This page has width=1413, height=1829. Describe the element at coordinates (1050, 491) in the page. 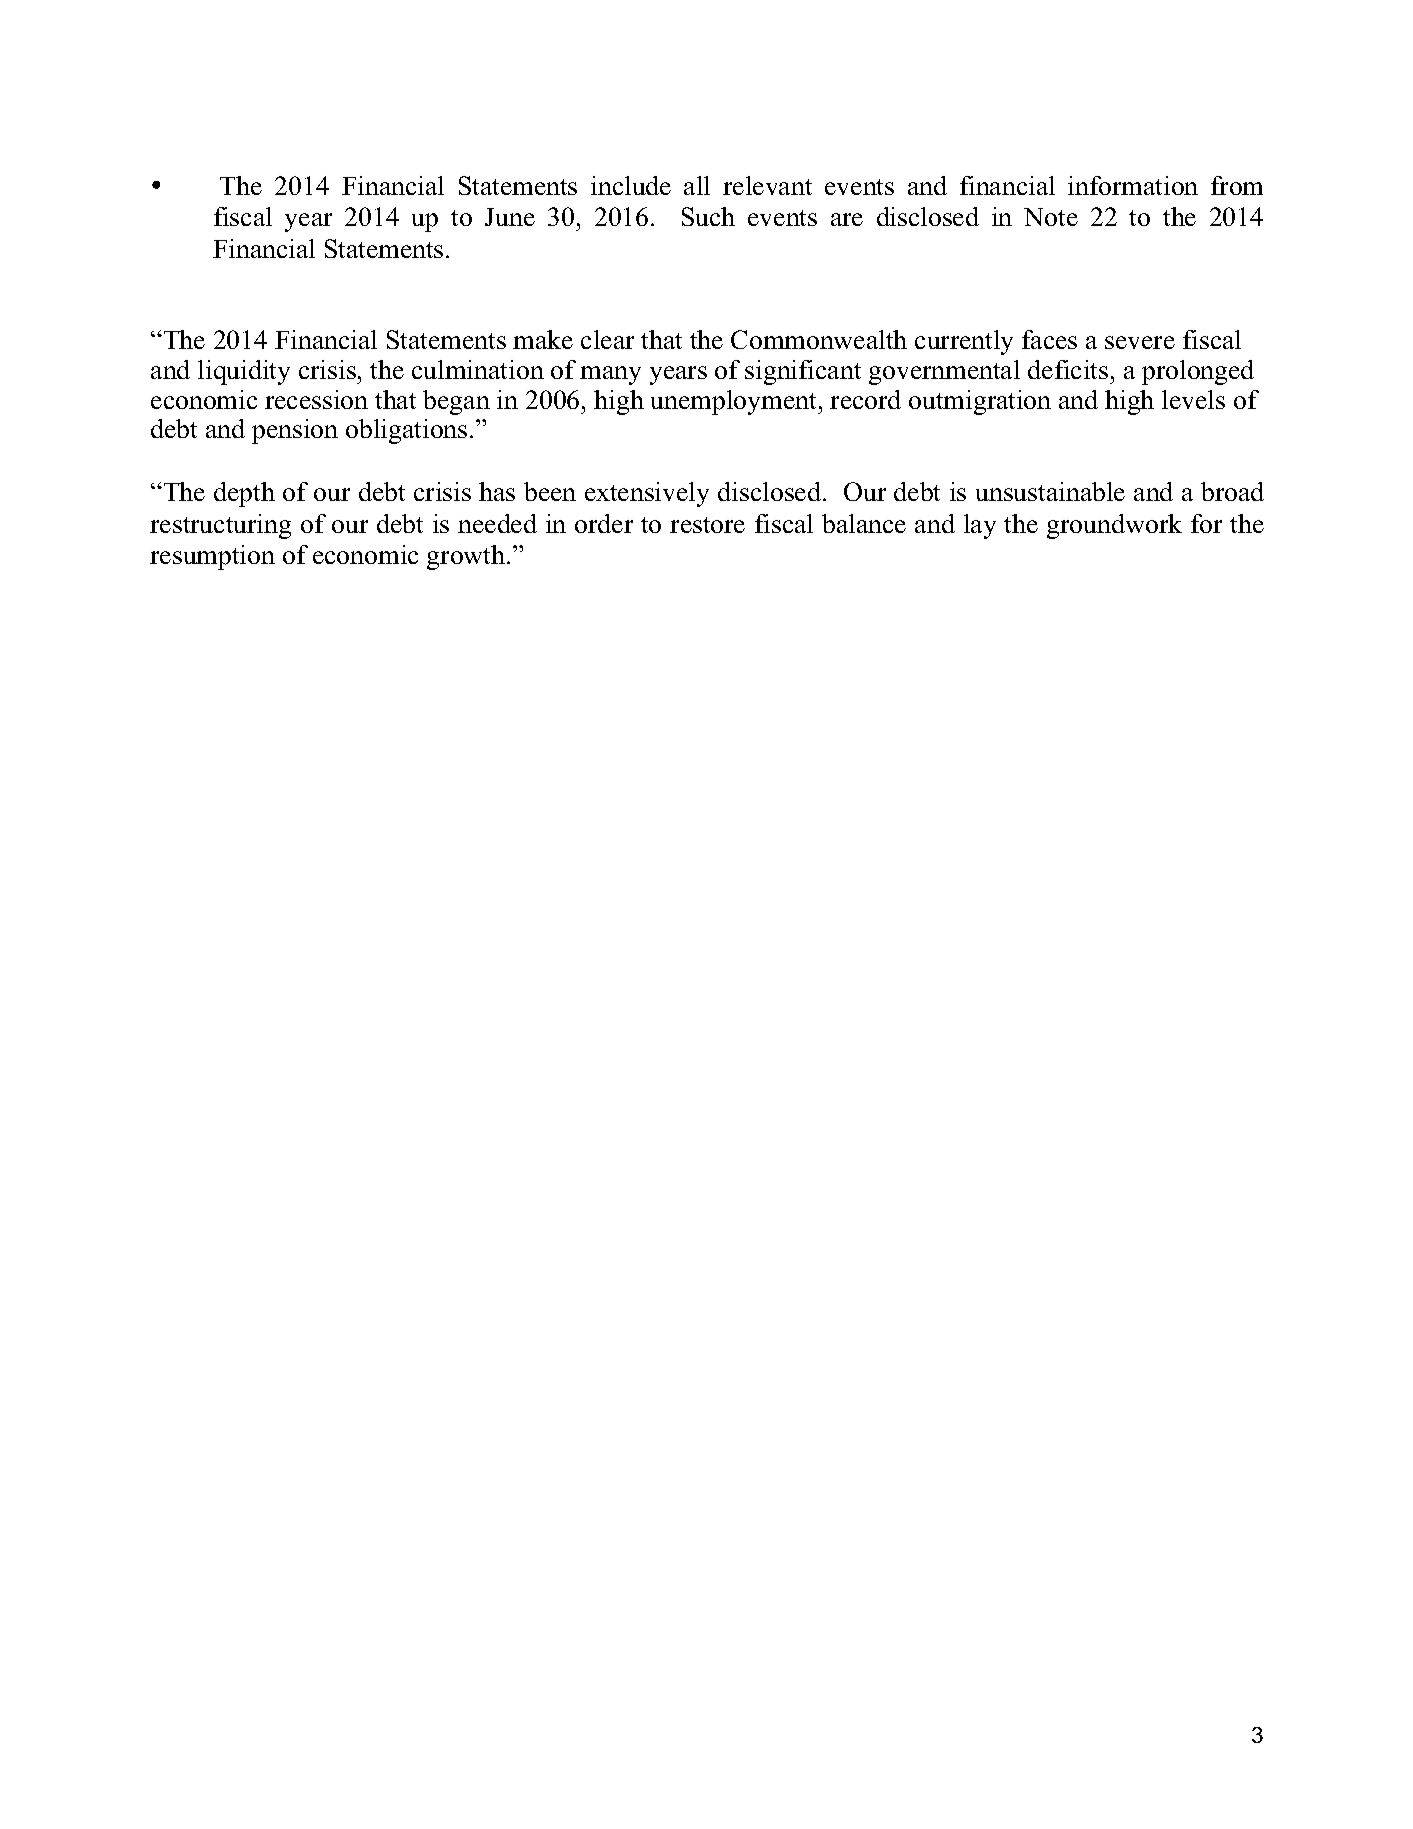

I see `unsustainable` at that location.
